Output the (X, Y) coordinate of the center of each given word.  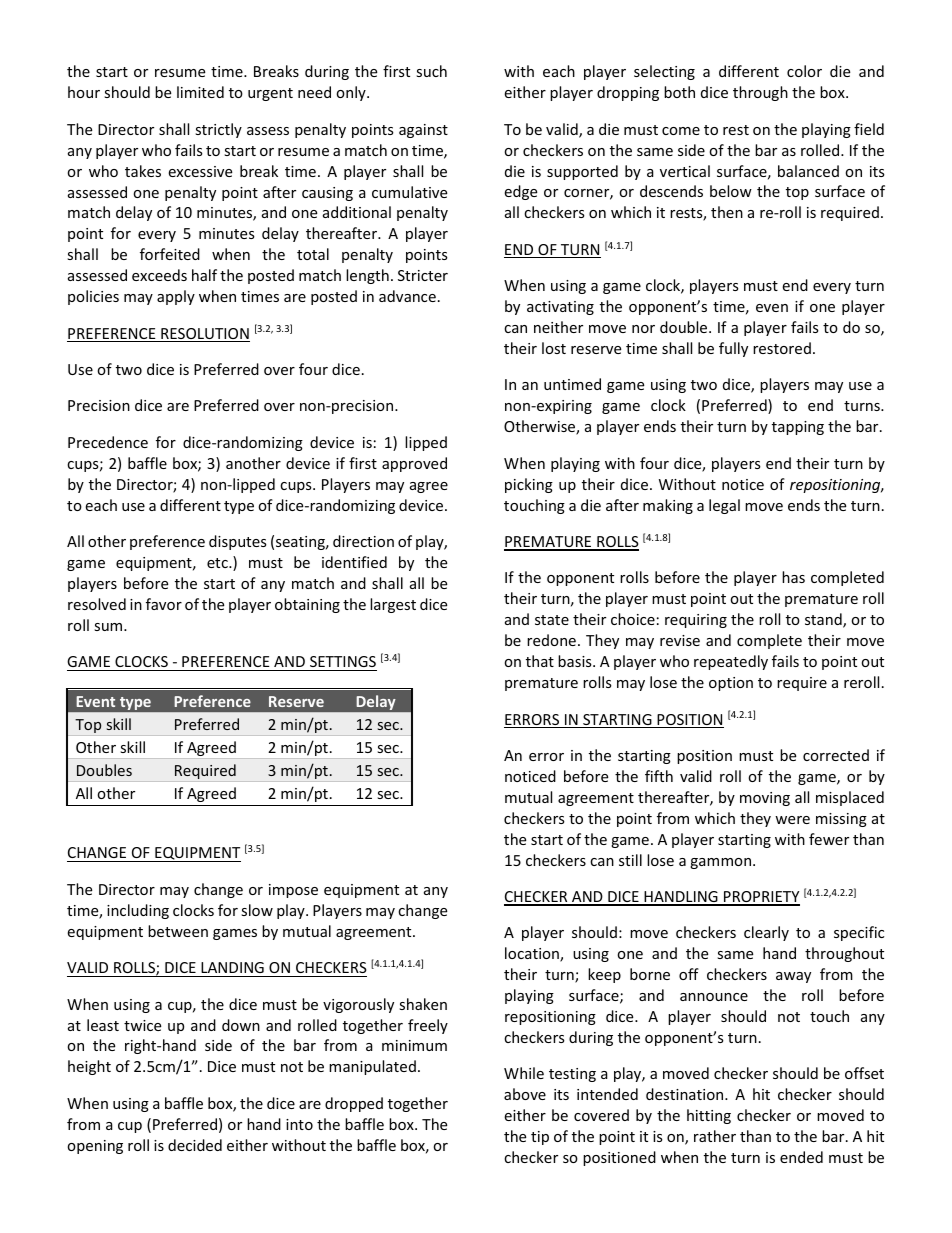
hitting (709, 1116)
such (431, 71)
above (525, 1094)
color (804, 71)
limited (200, 92)
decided (195, 1145)
